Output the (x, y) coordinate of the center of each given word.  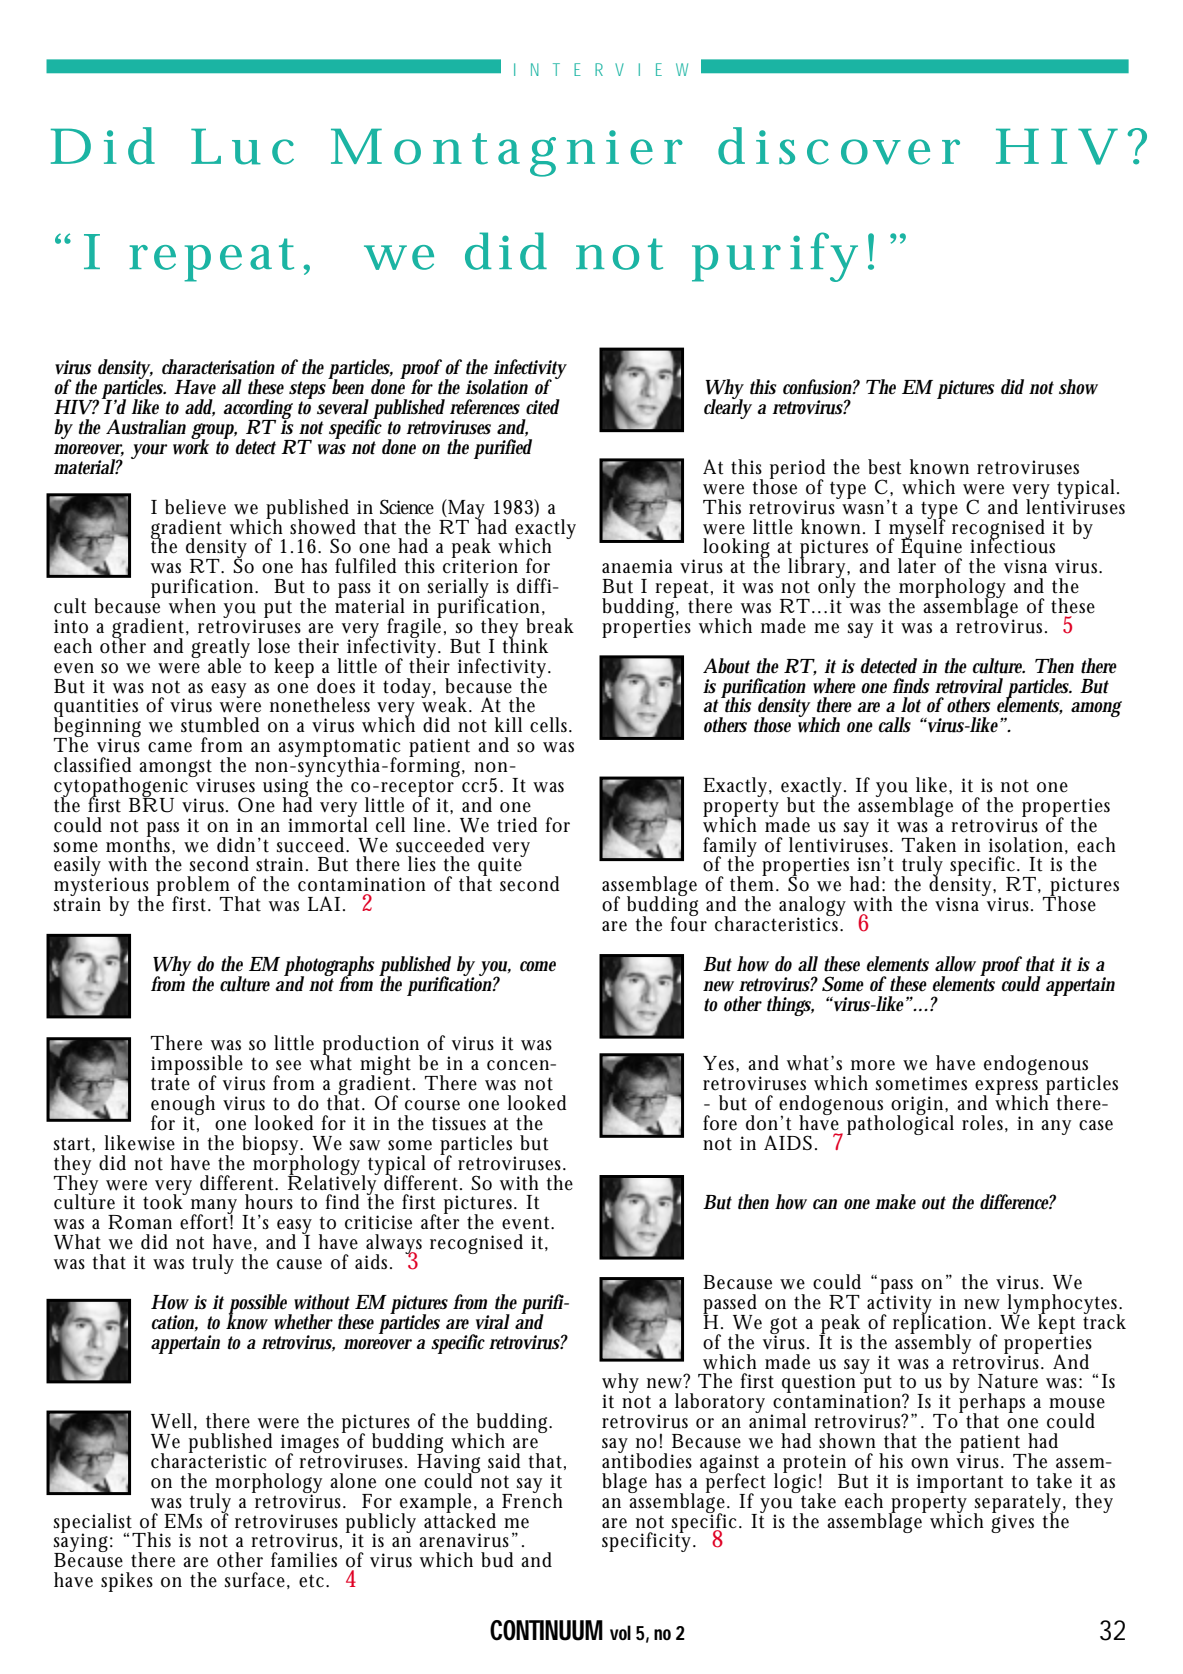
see (288, 1065)
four (689, 923)
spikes (127, 1582)
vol (620, 1632)
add (200, 408)
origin (919, 1107)
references (485, 407)
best (885, 467)
